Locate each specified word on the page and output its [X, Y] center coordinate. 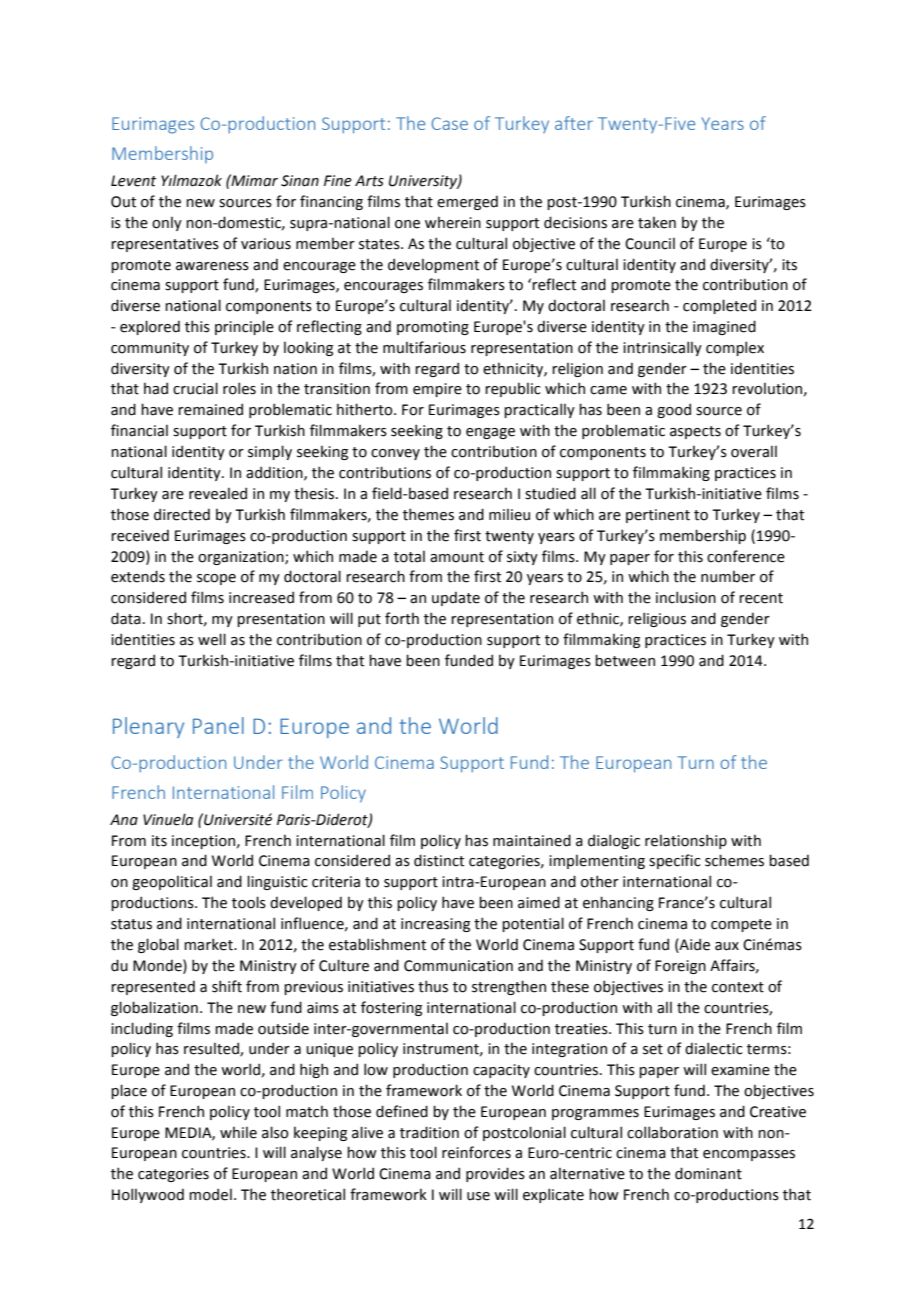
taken [657, 223]
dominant [708, 1173]
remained [210, 409]
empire [437, 390]
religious [657, 619]
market [209, 944]
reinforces [476, 1152]
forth [402, 618]
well [212, 639]
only [167, 224]
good [674, 410]
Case [450, 123]
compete [741, 925]
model [210, 1194]
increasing [435, 925]
